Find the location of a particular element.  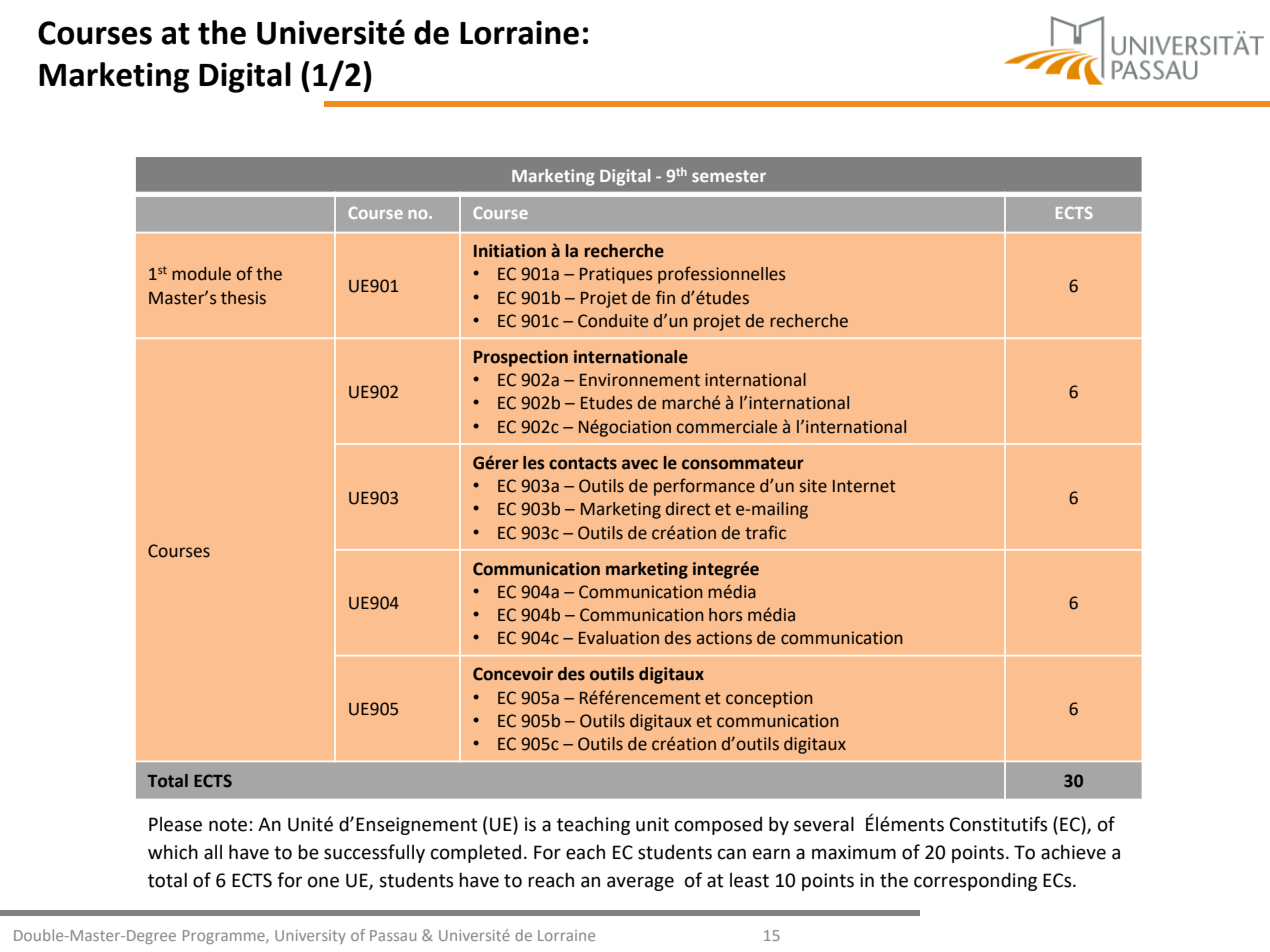

module is located at coordinates (201, 274).
